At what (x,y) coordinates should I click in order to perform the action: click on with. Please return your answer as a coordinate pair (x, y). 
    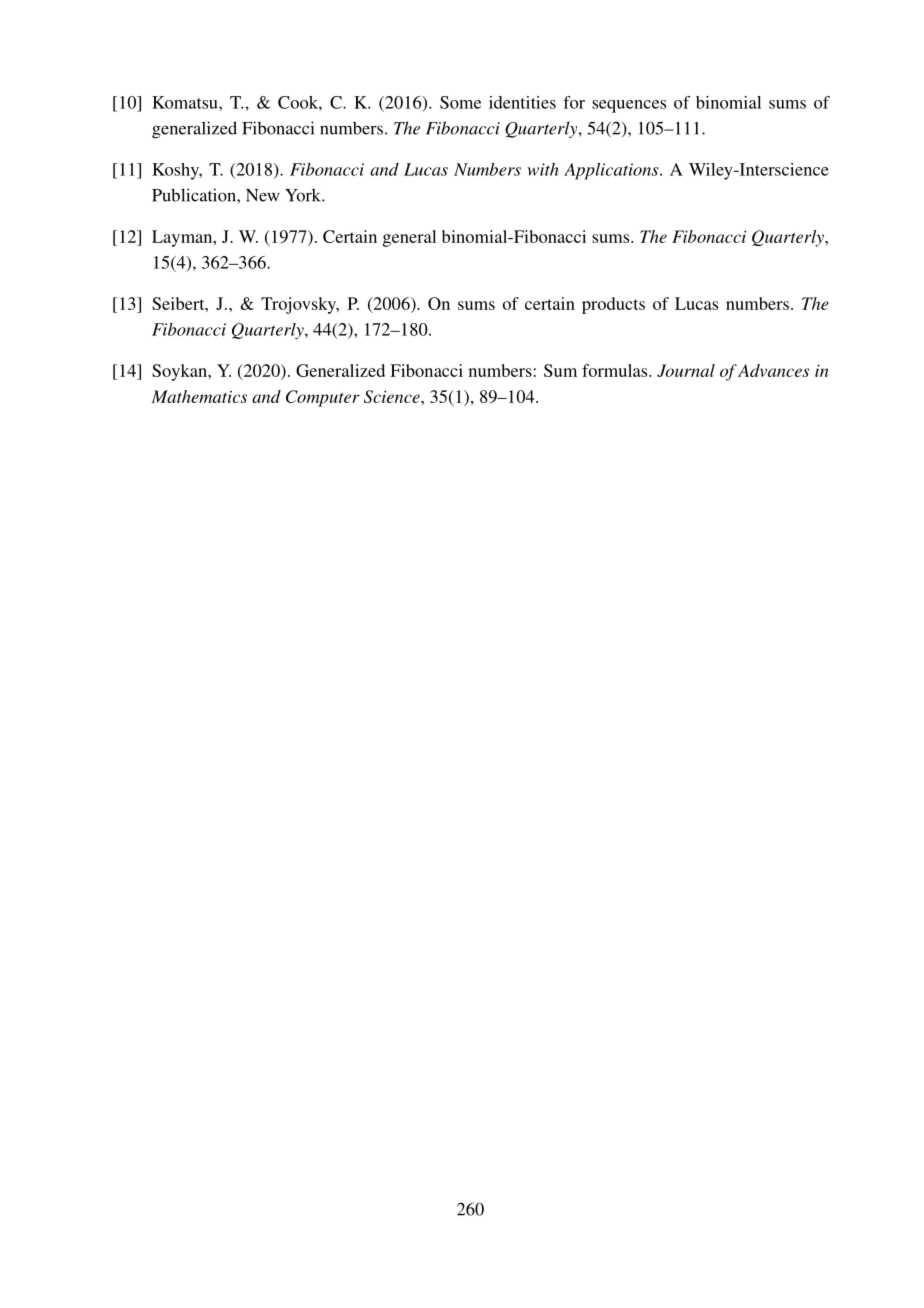
    Looking at the image, I should click on (543, 169).
